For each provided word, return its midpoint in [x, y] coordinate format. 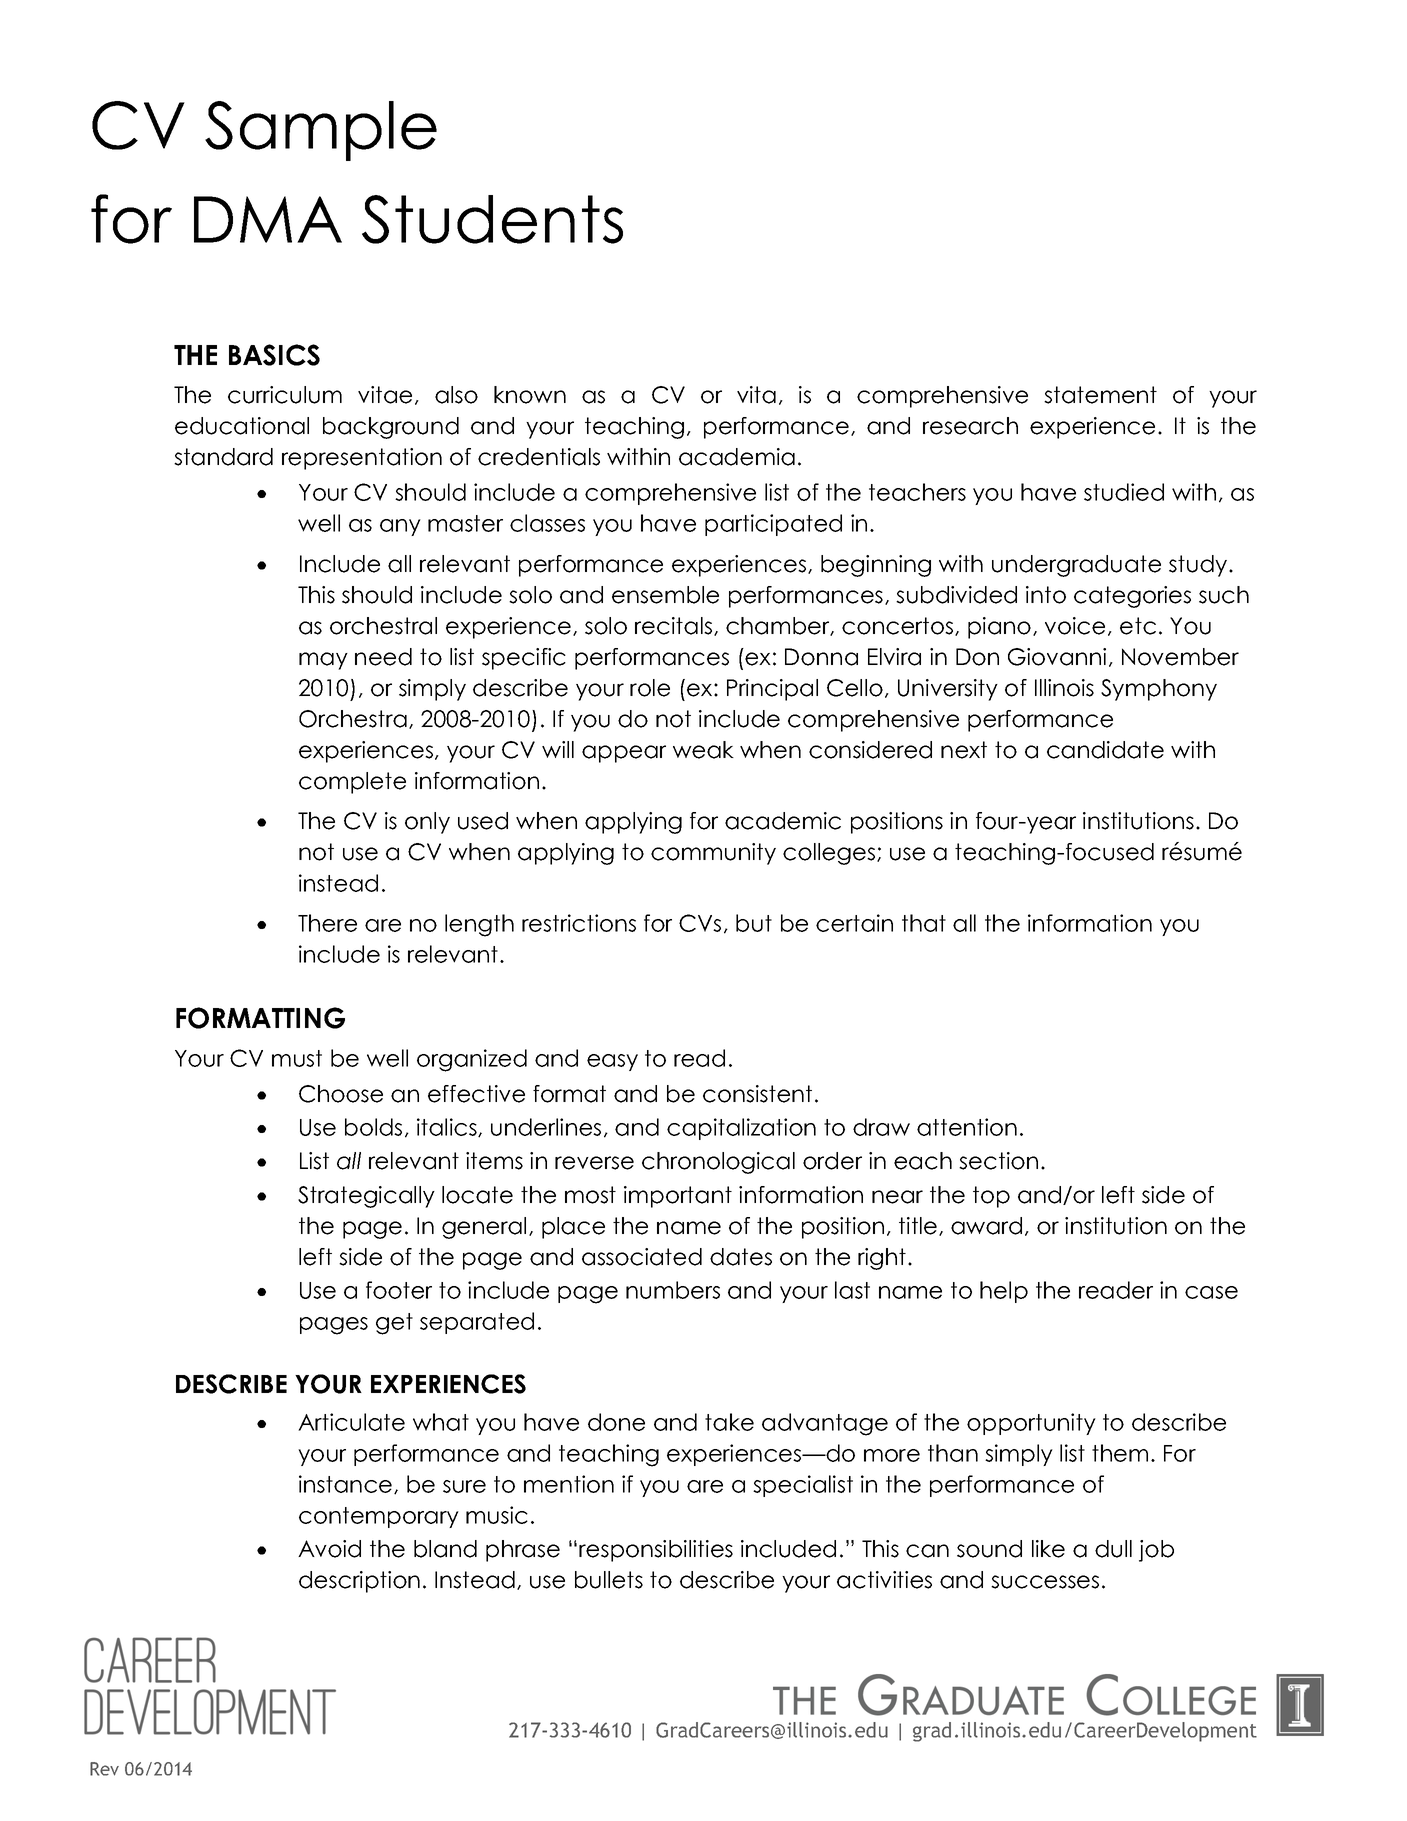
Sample [321, 131]
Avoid [329, 1549]
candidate [1105, 750]
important [678, 1197]
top [991, 1197]
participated [773, 525]
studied [1124, 492]
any [400, 527]
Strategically [366, 1197]
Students [492, 219]
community [713, 854]
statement [1100, 395]
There [327, 923]
